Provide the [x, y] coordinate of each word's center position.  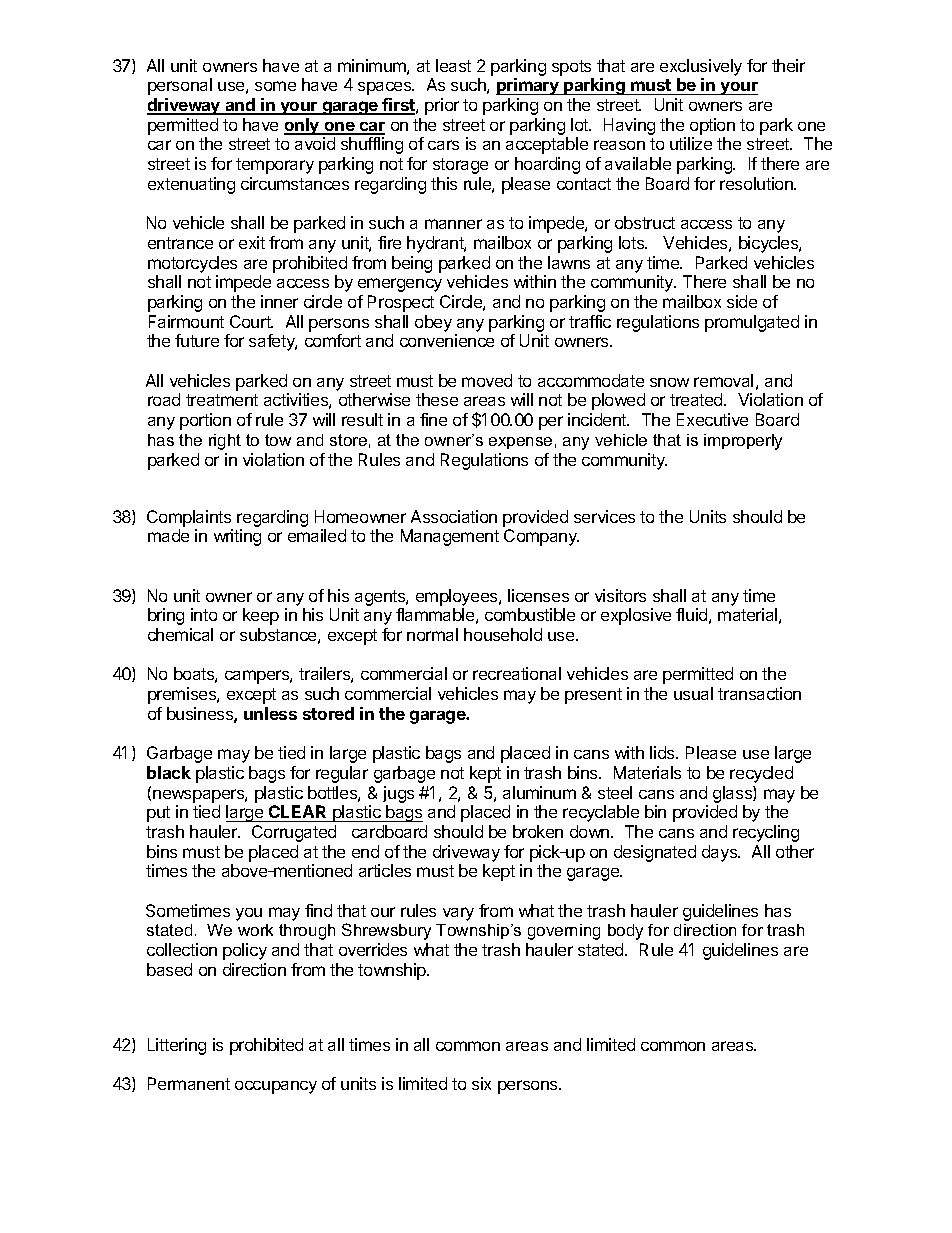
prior [442, 106]
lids [663, 752]
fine [433, 419]
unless [270, 713]
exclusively [701, 67]
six [481, 1083]
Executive [712, 419]
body [625, 932]
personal [180, 86]
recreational [517, 673]
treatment [222, 400]
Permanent [189, 1083]
